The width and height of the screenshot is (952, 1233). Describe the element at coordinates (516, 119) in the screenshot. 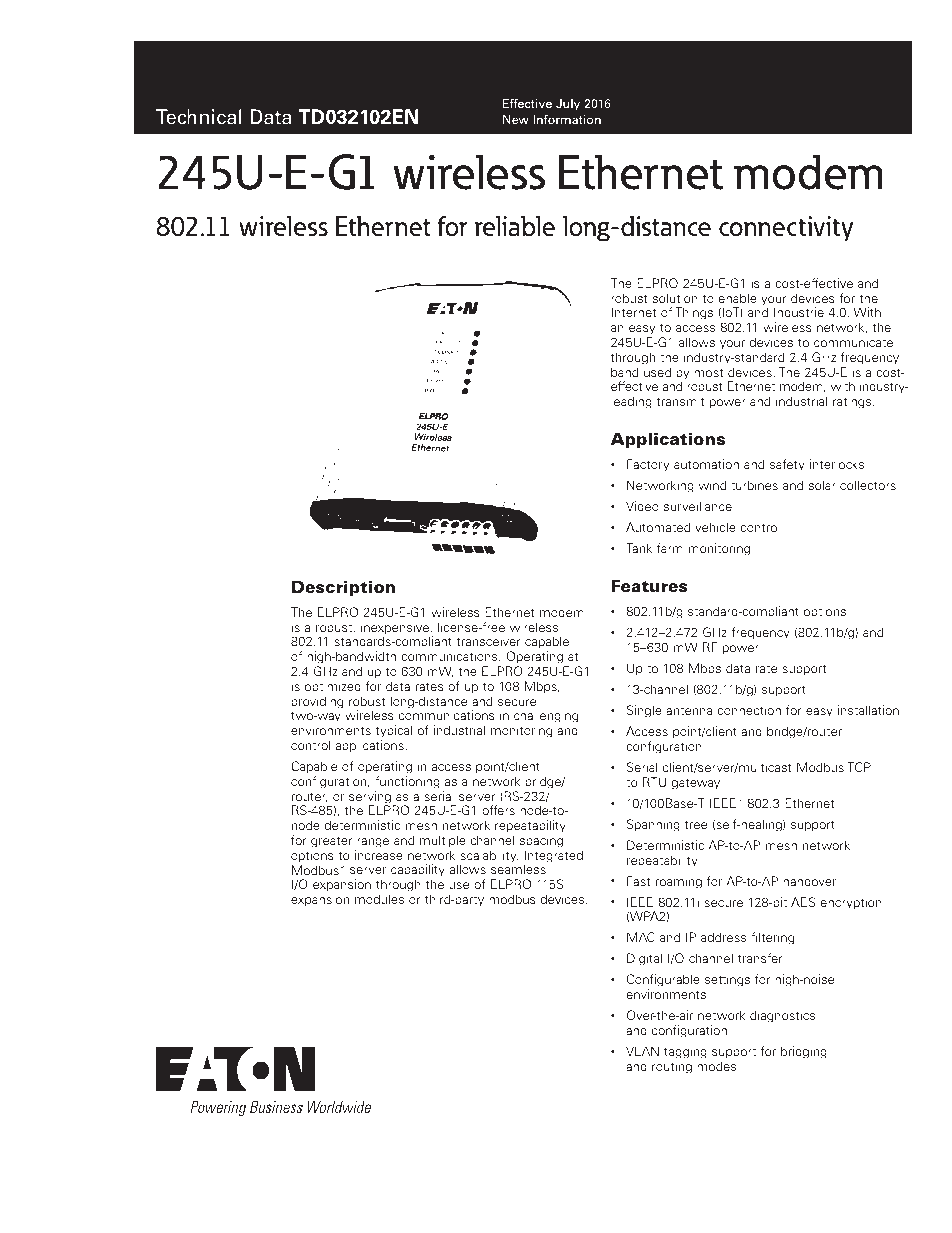

I see `New` at that location.
